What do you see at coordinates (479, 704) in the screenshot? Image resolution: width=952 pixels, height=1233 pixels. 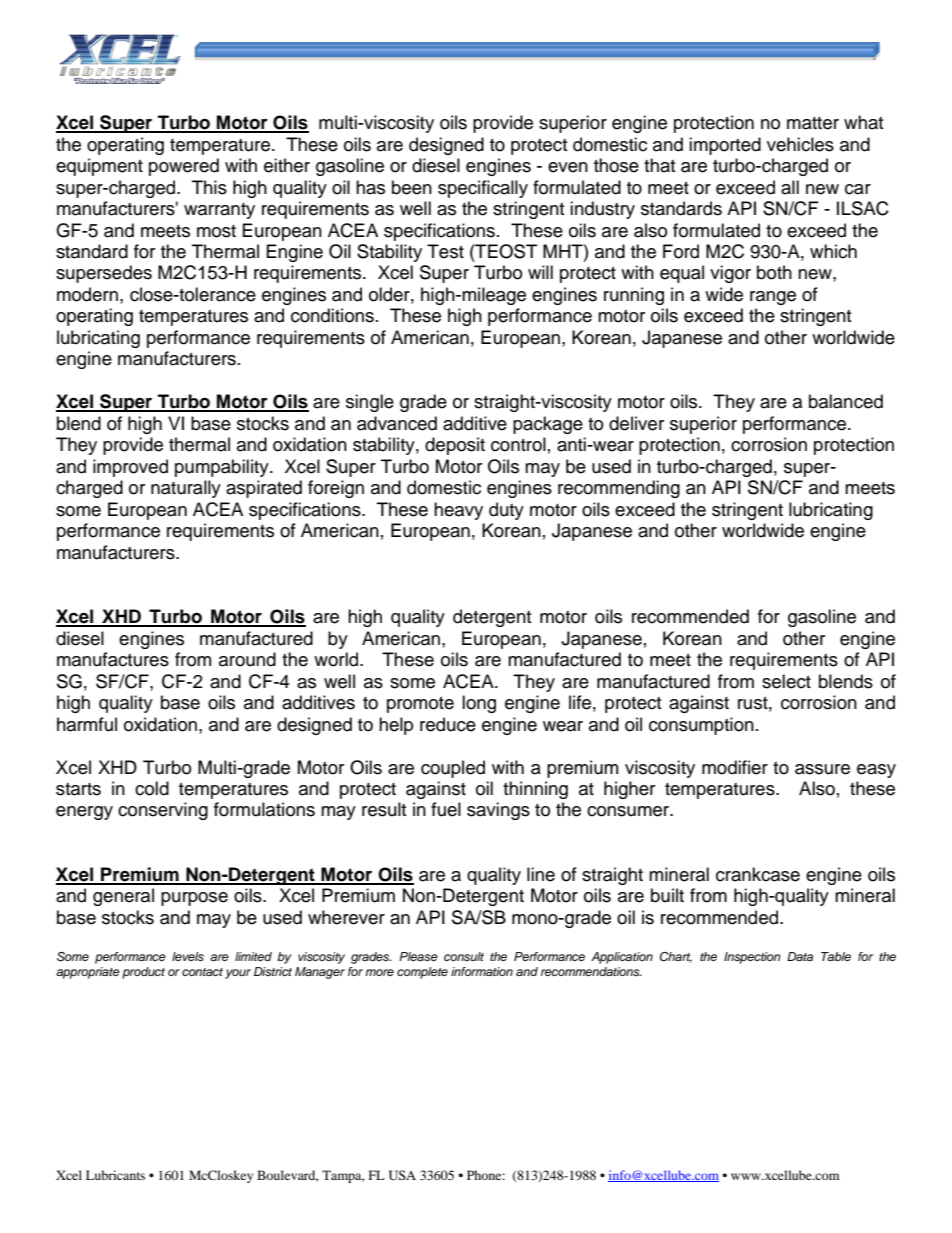 I see `long` at bounding box center [479, 704].
